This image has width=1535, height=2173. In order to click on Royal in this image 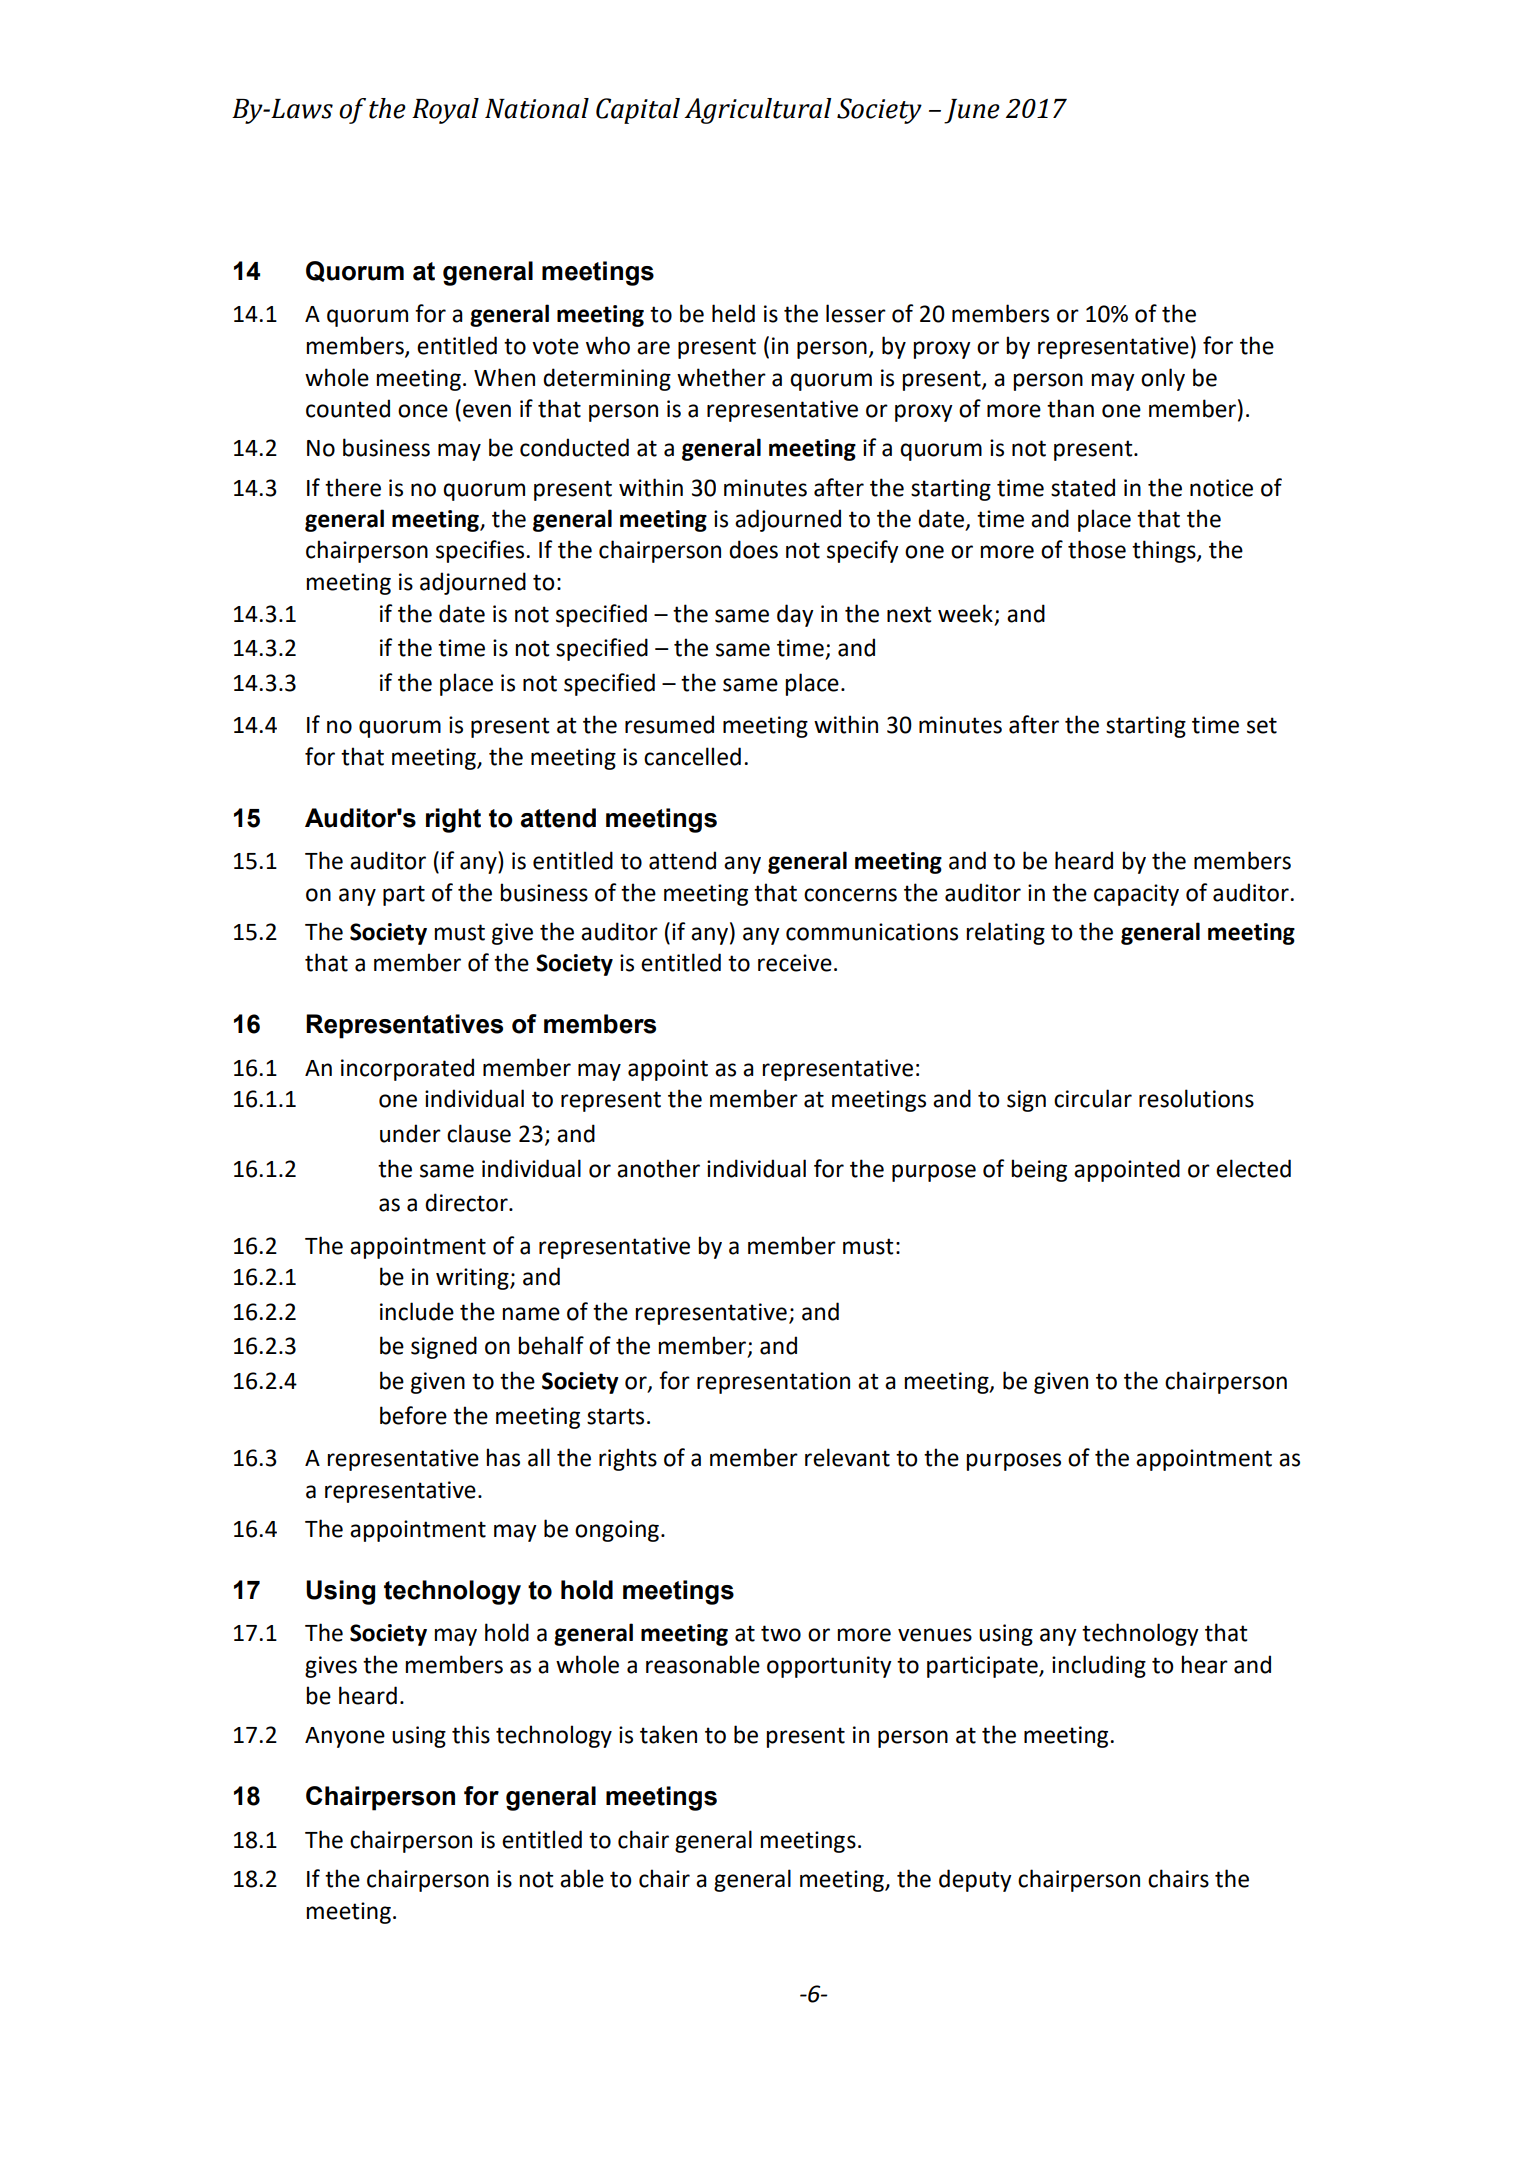, I will do `click(445, 111)`.
